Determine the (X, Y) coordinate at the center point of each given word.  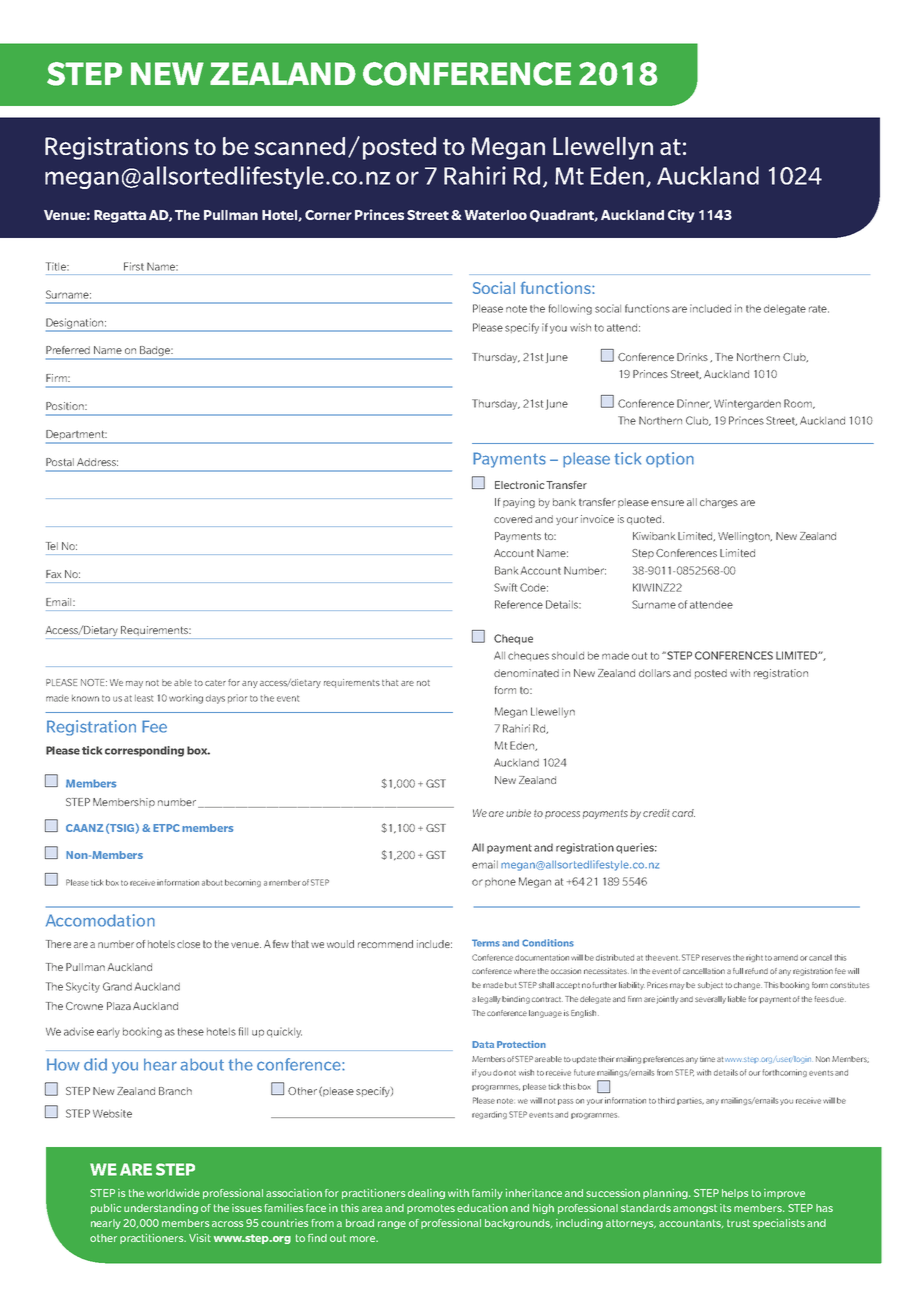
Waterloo (495, 215)
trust (738, 1223)
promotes (431, 1209)
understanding (161, 1209)
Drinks (692, 357)
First (134, 266)
